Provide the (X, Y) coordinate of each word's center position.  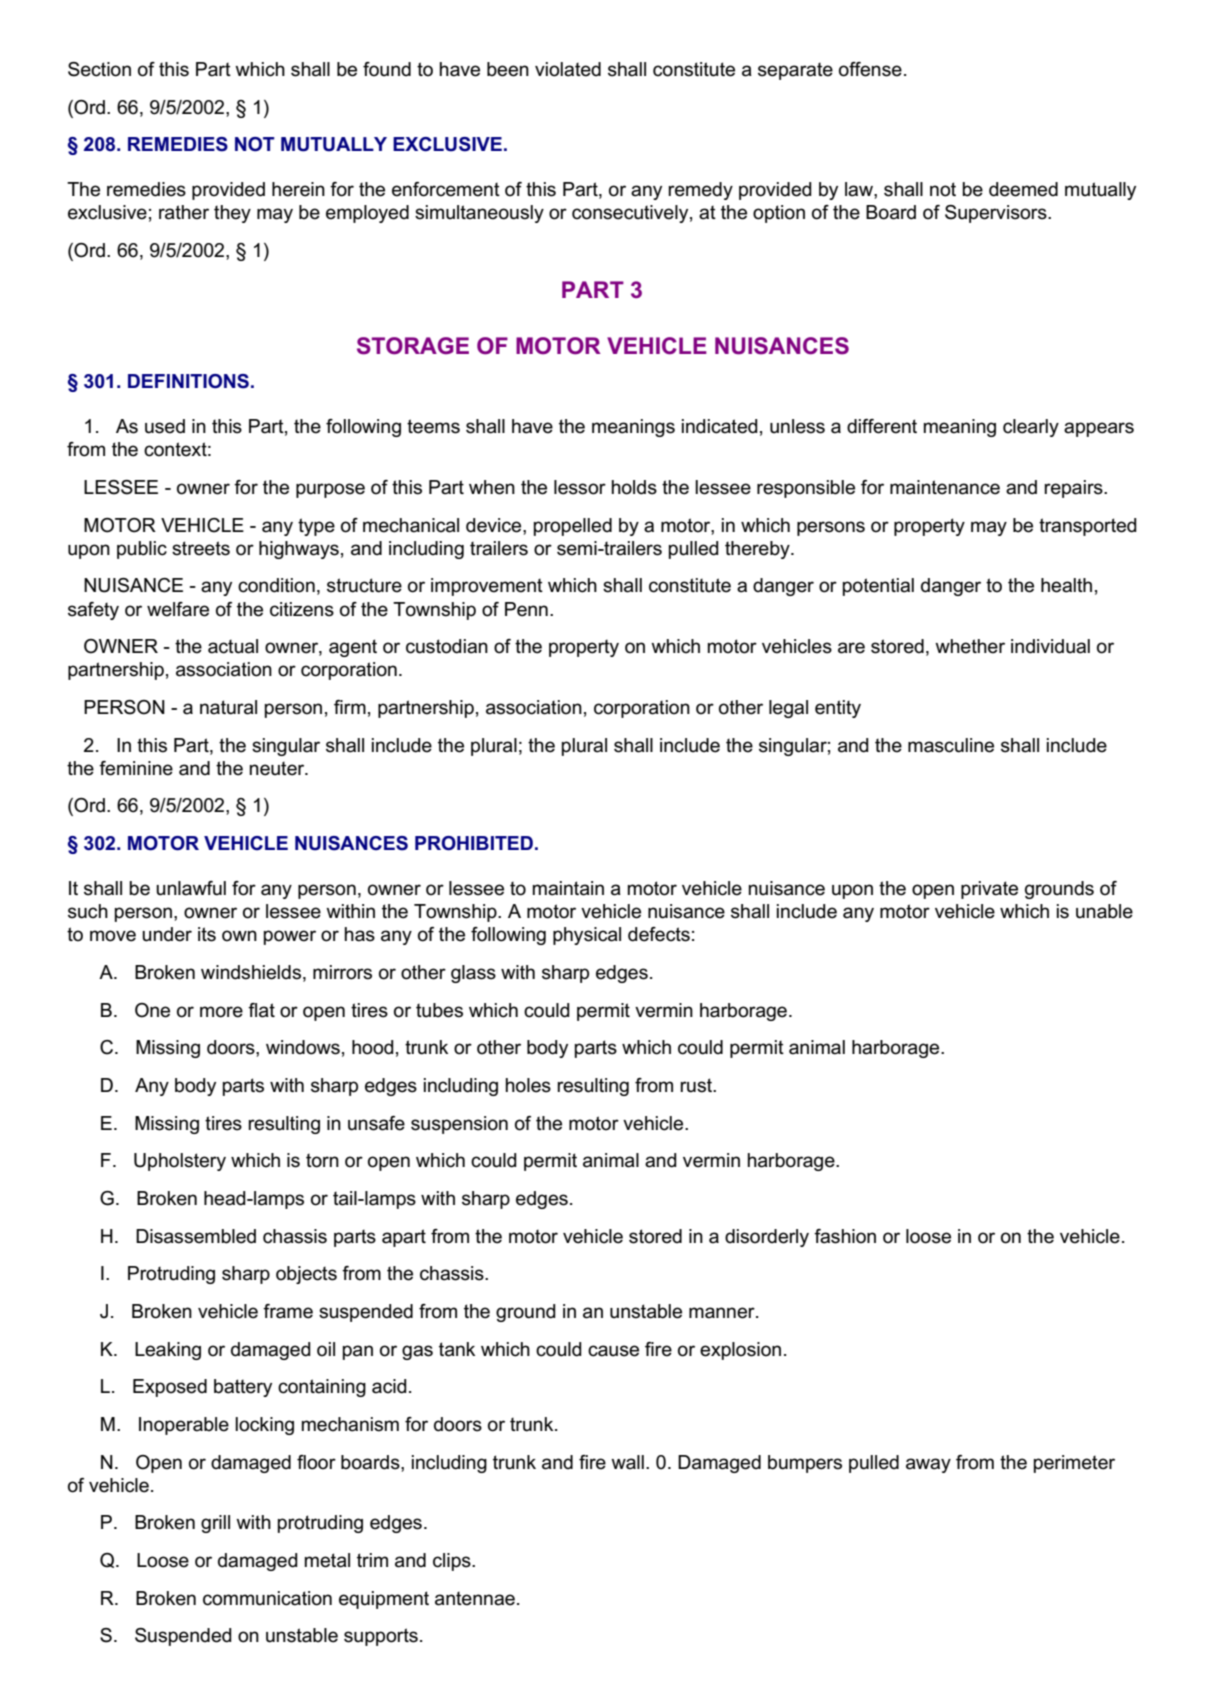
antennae (475, 1599)
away (928, 1465)
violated (568, 69)
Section (99, 69)
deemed (1023, 189)
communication (267, 1598)
